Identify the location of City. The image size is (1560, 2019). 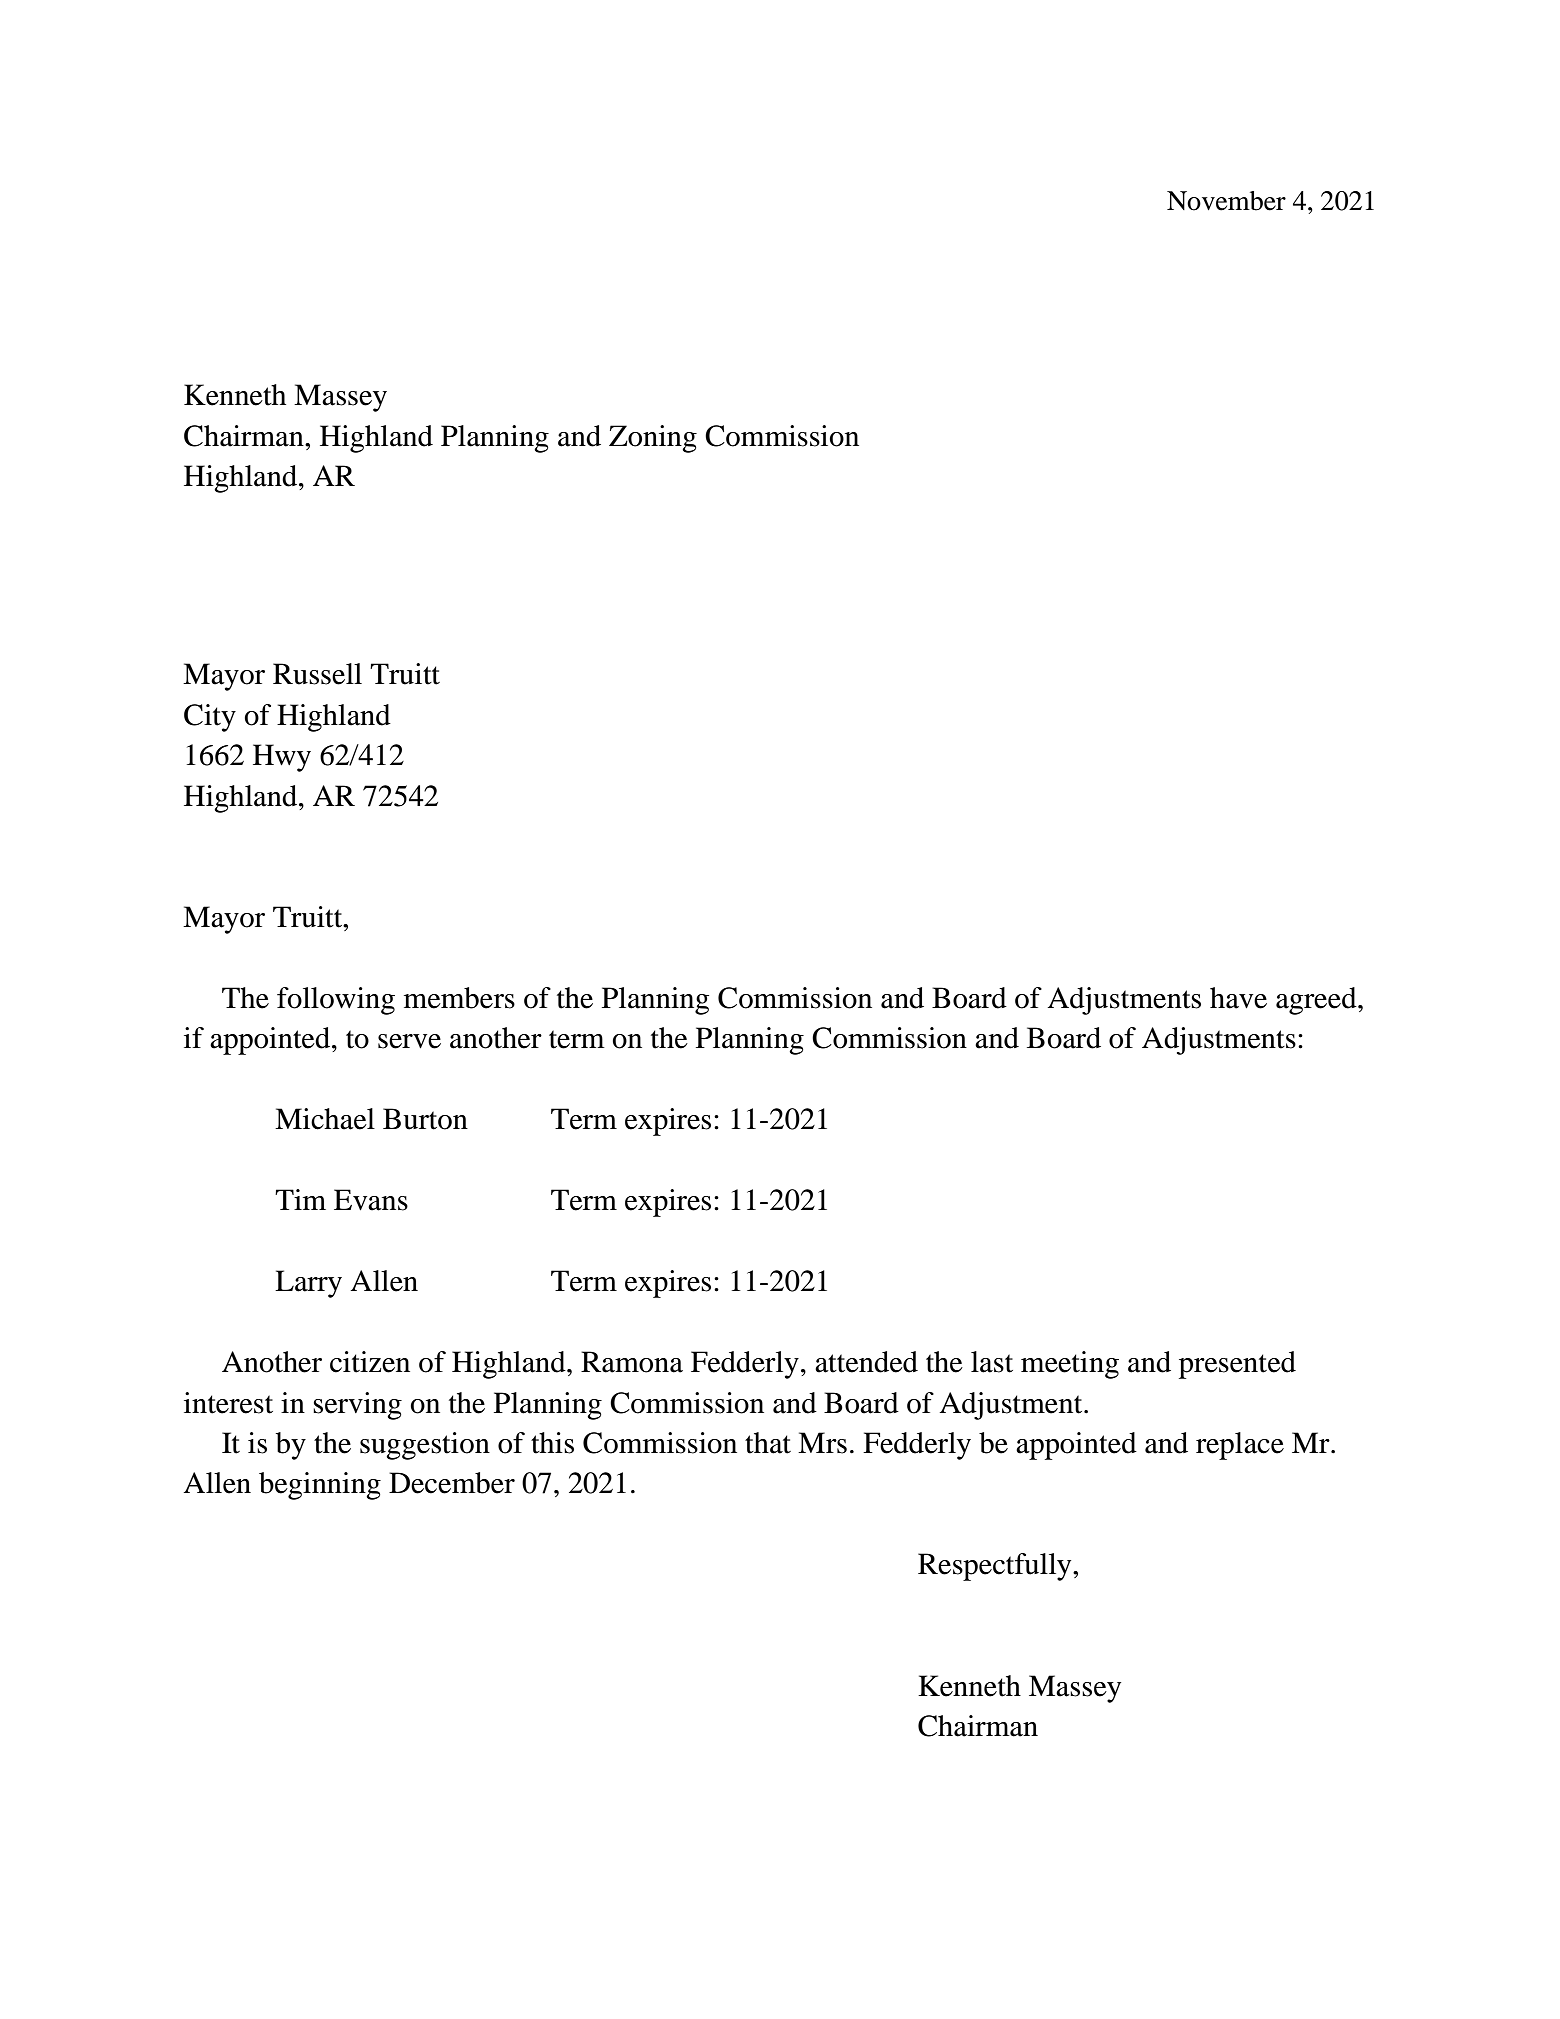
(210, 718).
